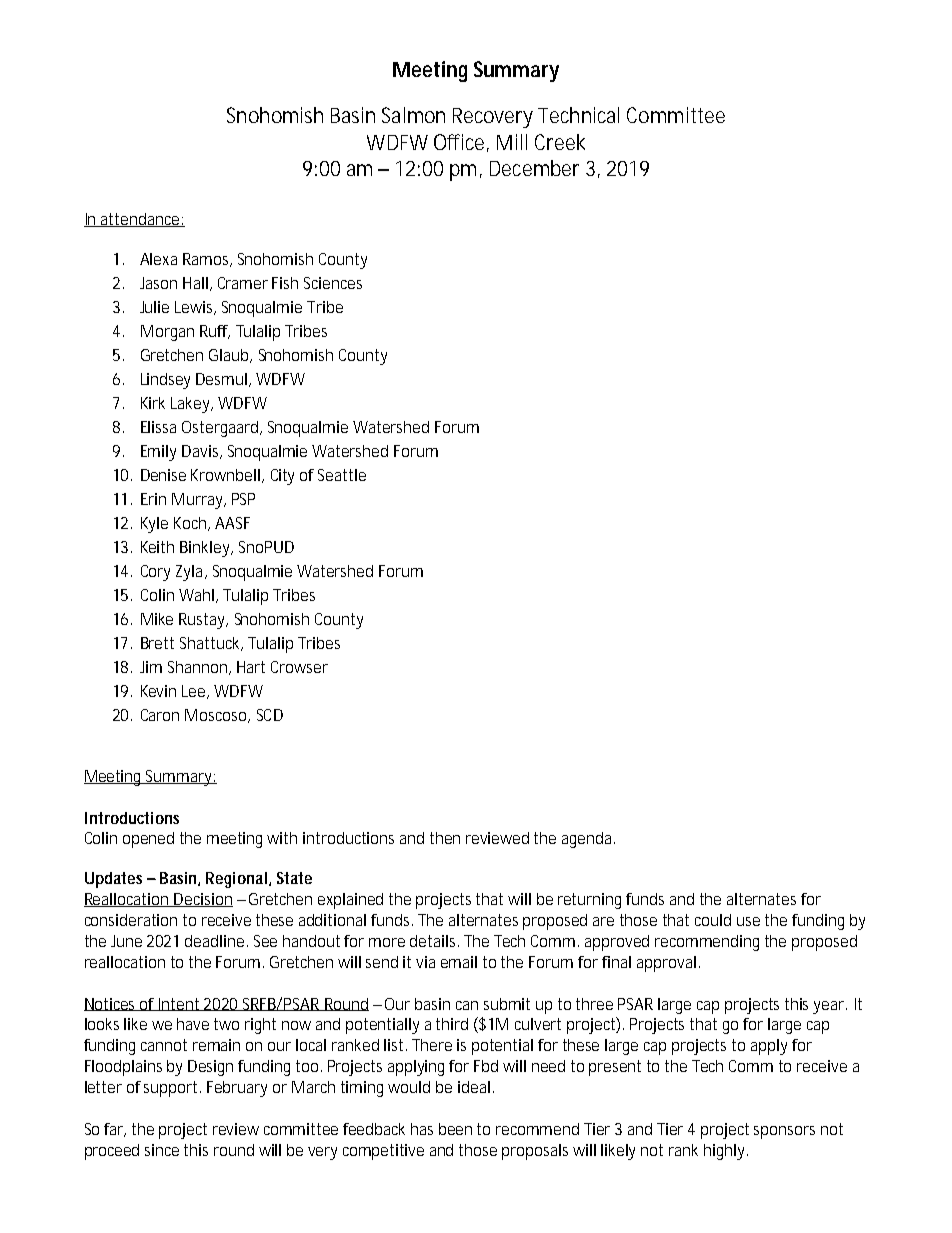  Describe the element at coordinates (211, 644) in the document. I see `Shattuck` at that location.
